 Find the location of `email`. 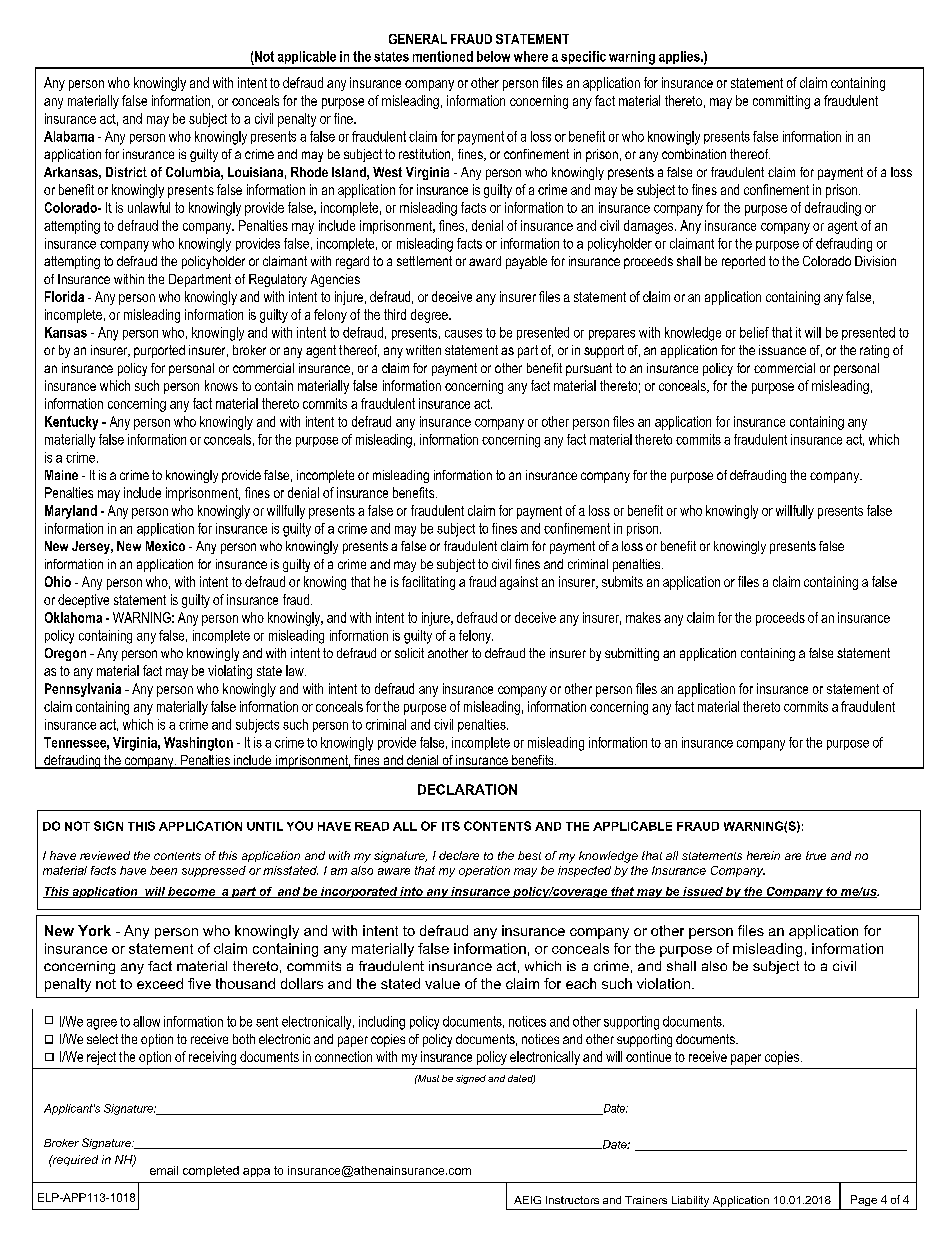

email is located at coordinates (164, 1170).
